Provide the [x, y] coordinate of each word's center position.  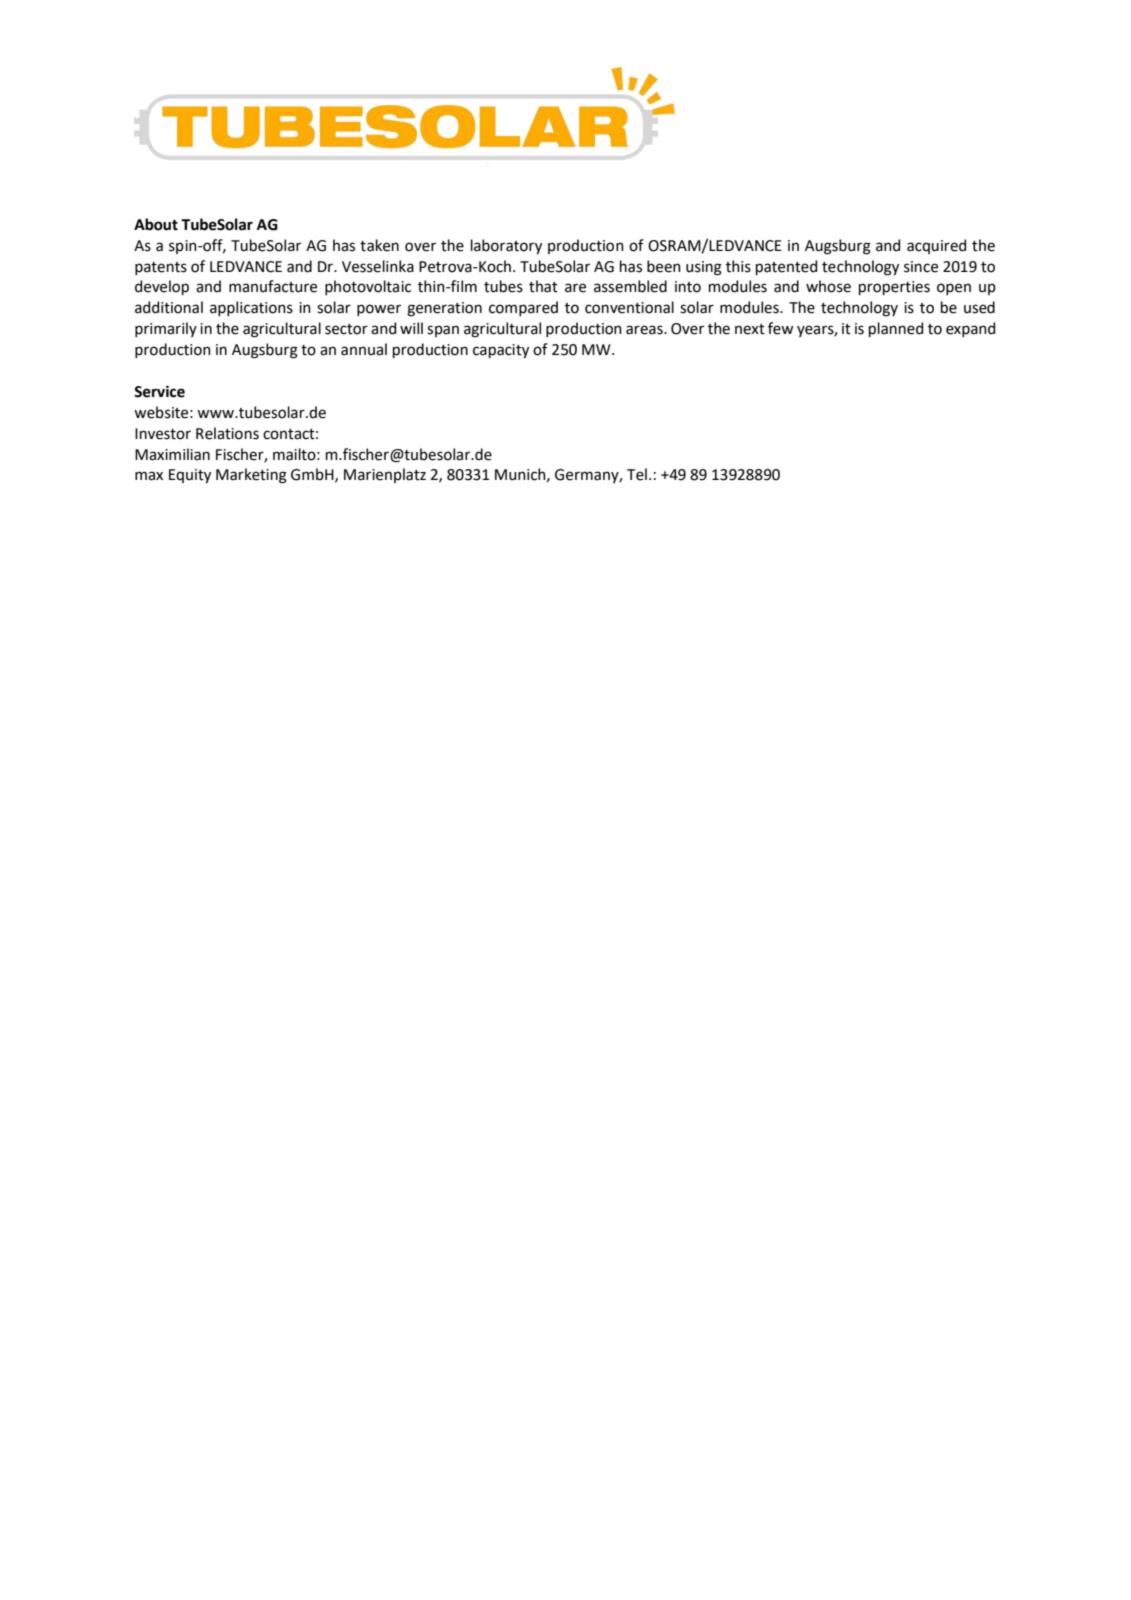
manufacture [273, 286]
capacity [501, 351]
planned [896, 329]
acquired [936, 246]
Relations [227, 433]
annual [364, 349]
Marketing [251, 476]
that [543, 286]
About [156, 224]
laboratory [506, 246]
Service [159, 391]
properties [894, 288]
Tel [637, 474]
